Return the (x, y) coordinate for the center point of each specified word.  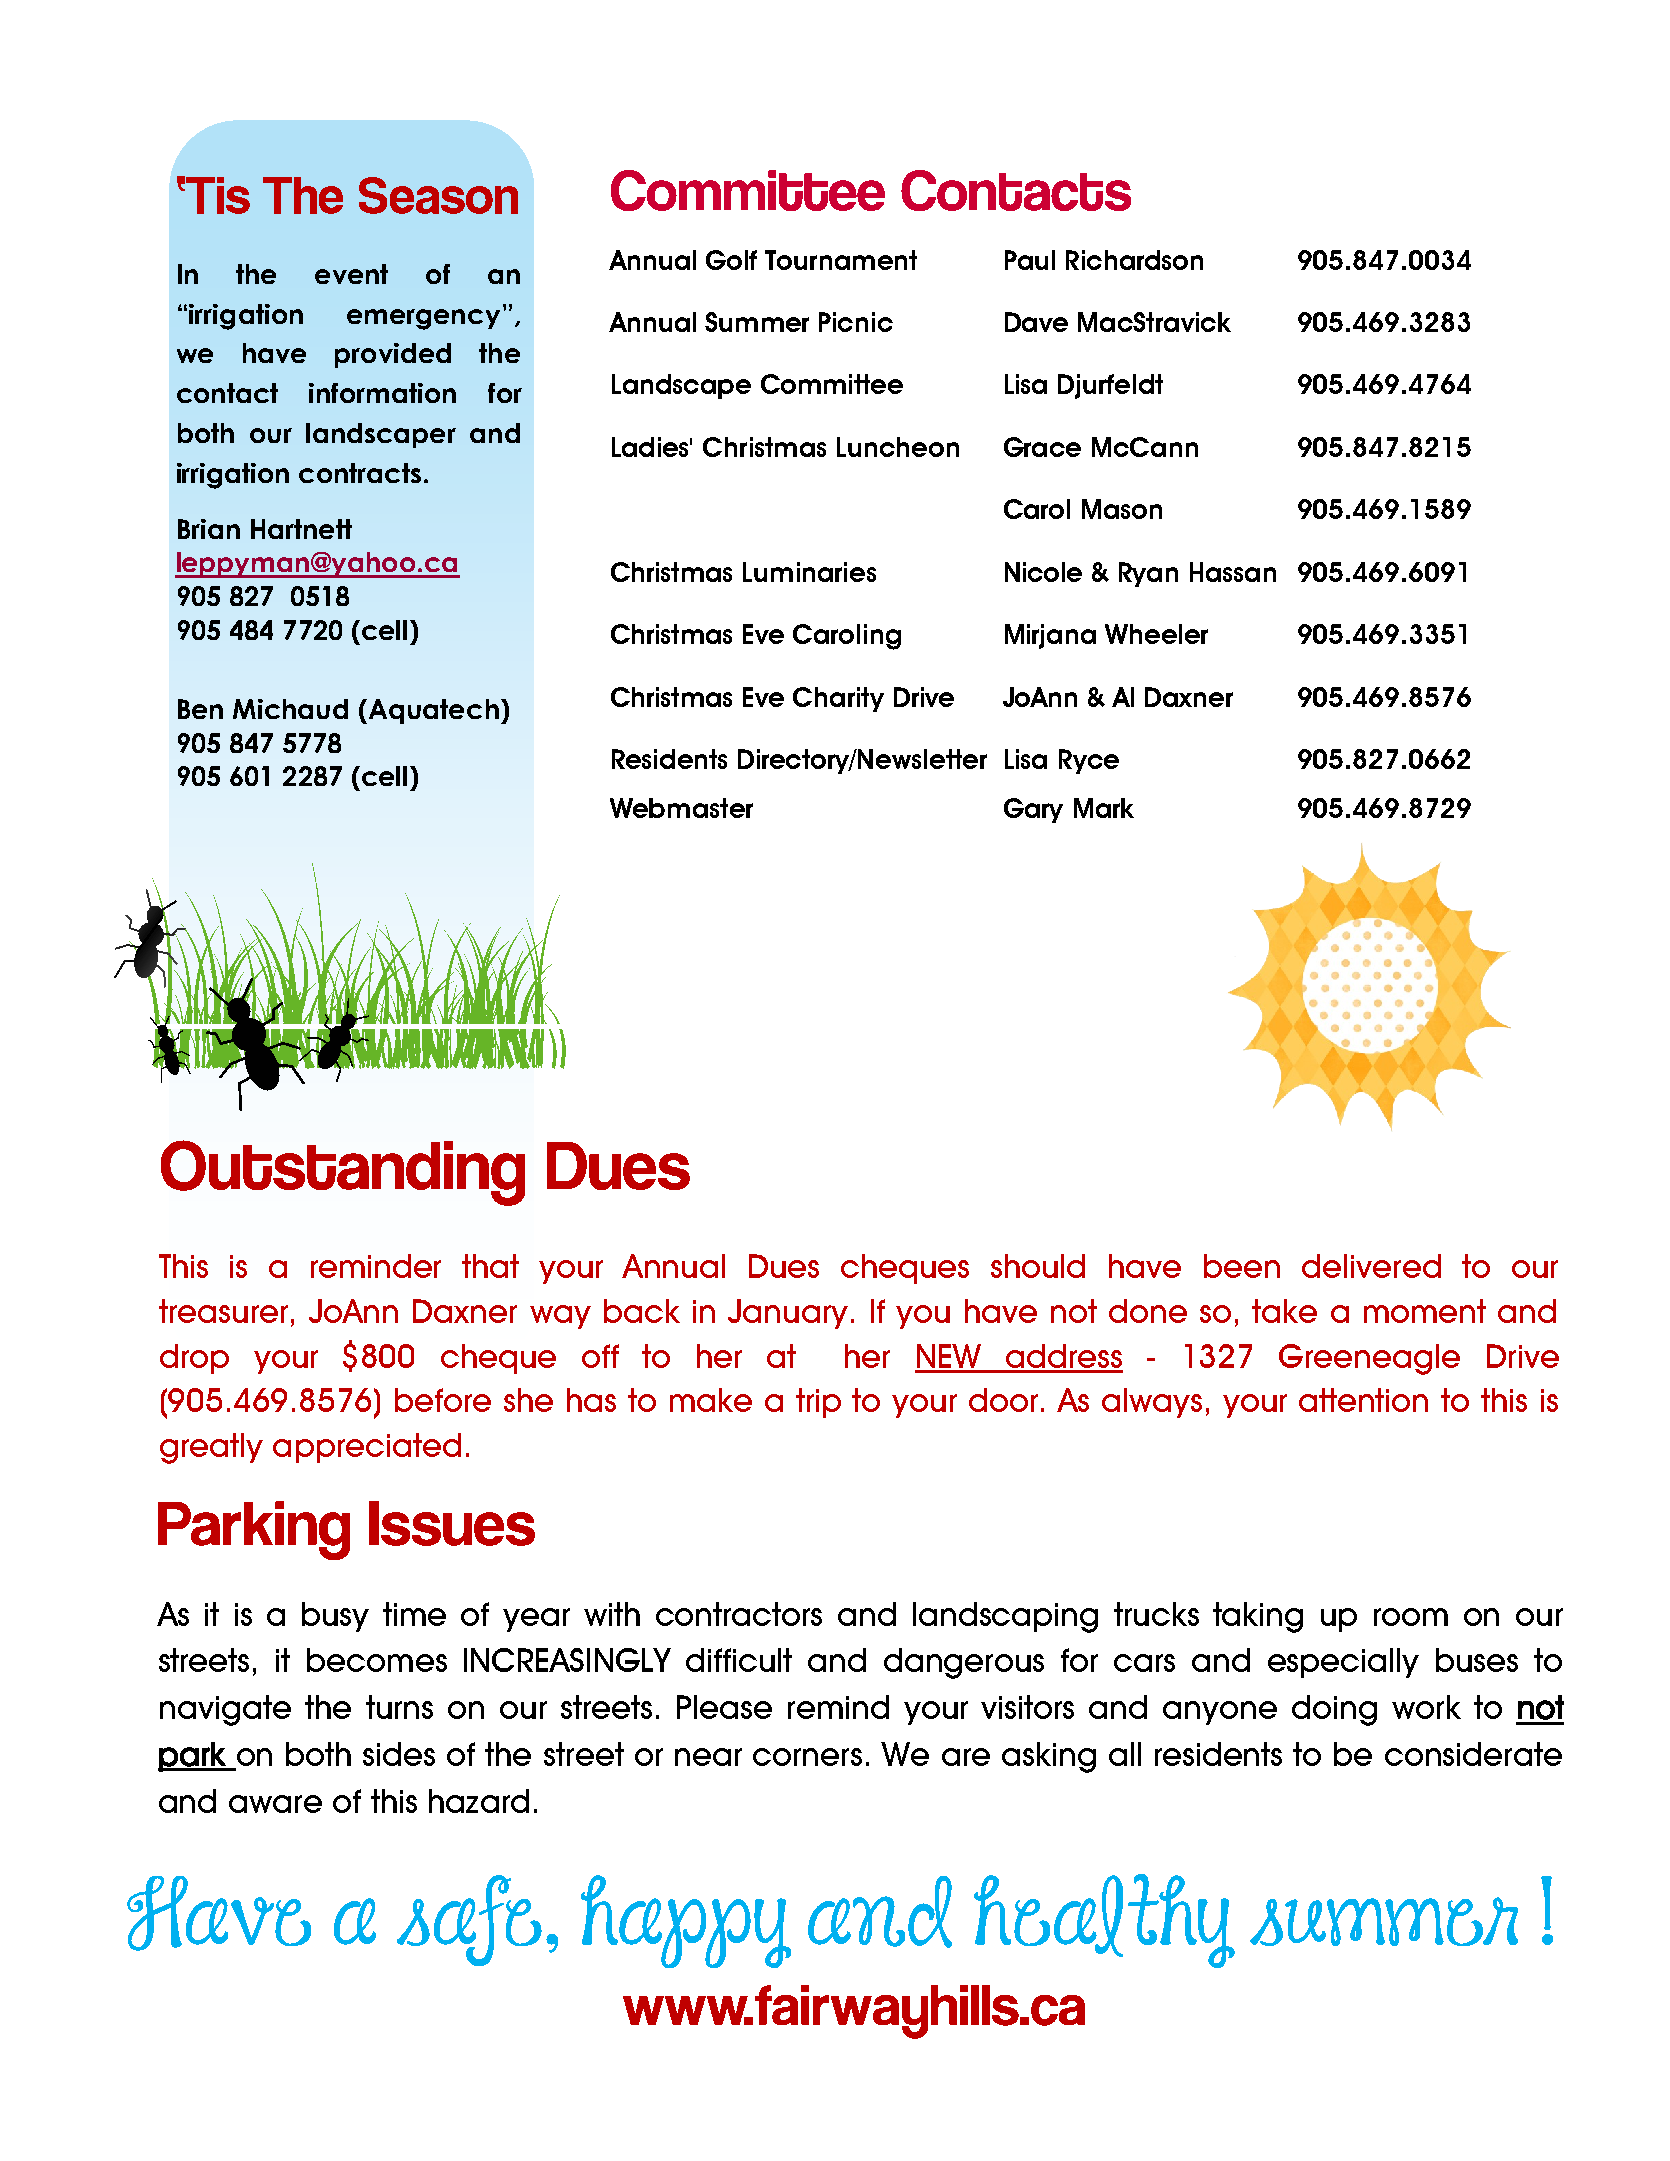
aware (275, 1804)
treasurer (223, 1311)
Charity (838, 699)
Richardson (1134, 260)
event (351, 274)
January (788, 1314)
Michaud (290, 709)
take (1284, 1311)
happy (686, 1921)
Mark (1104, 808)
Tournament (841, 260)
